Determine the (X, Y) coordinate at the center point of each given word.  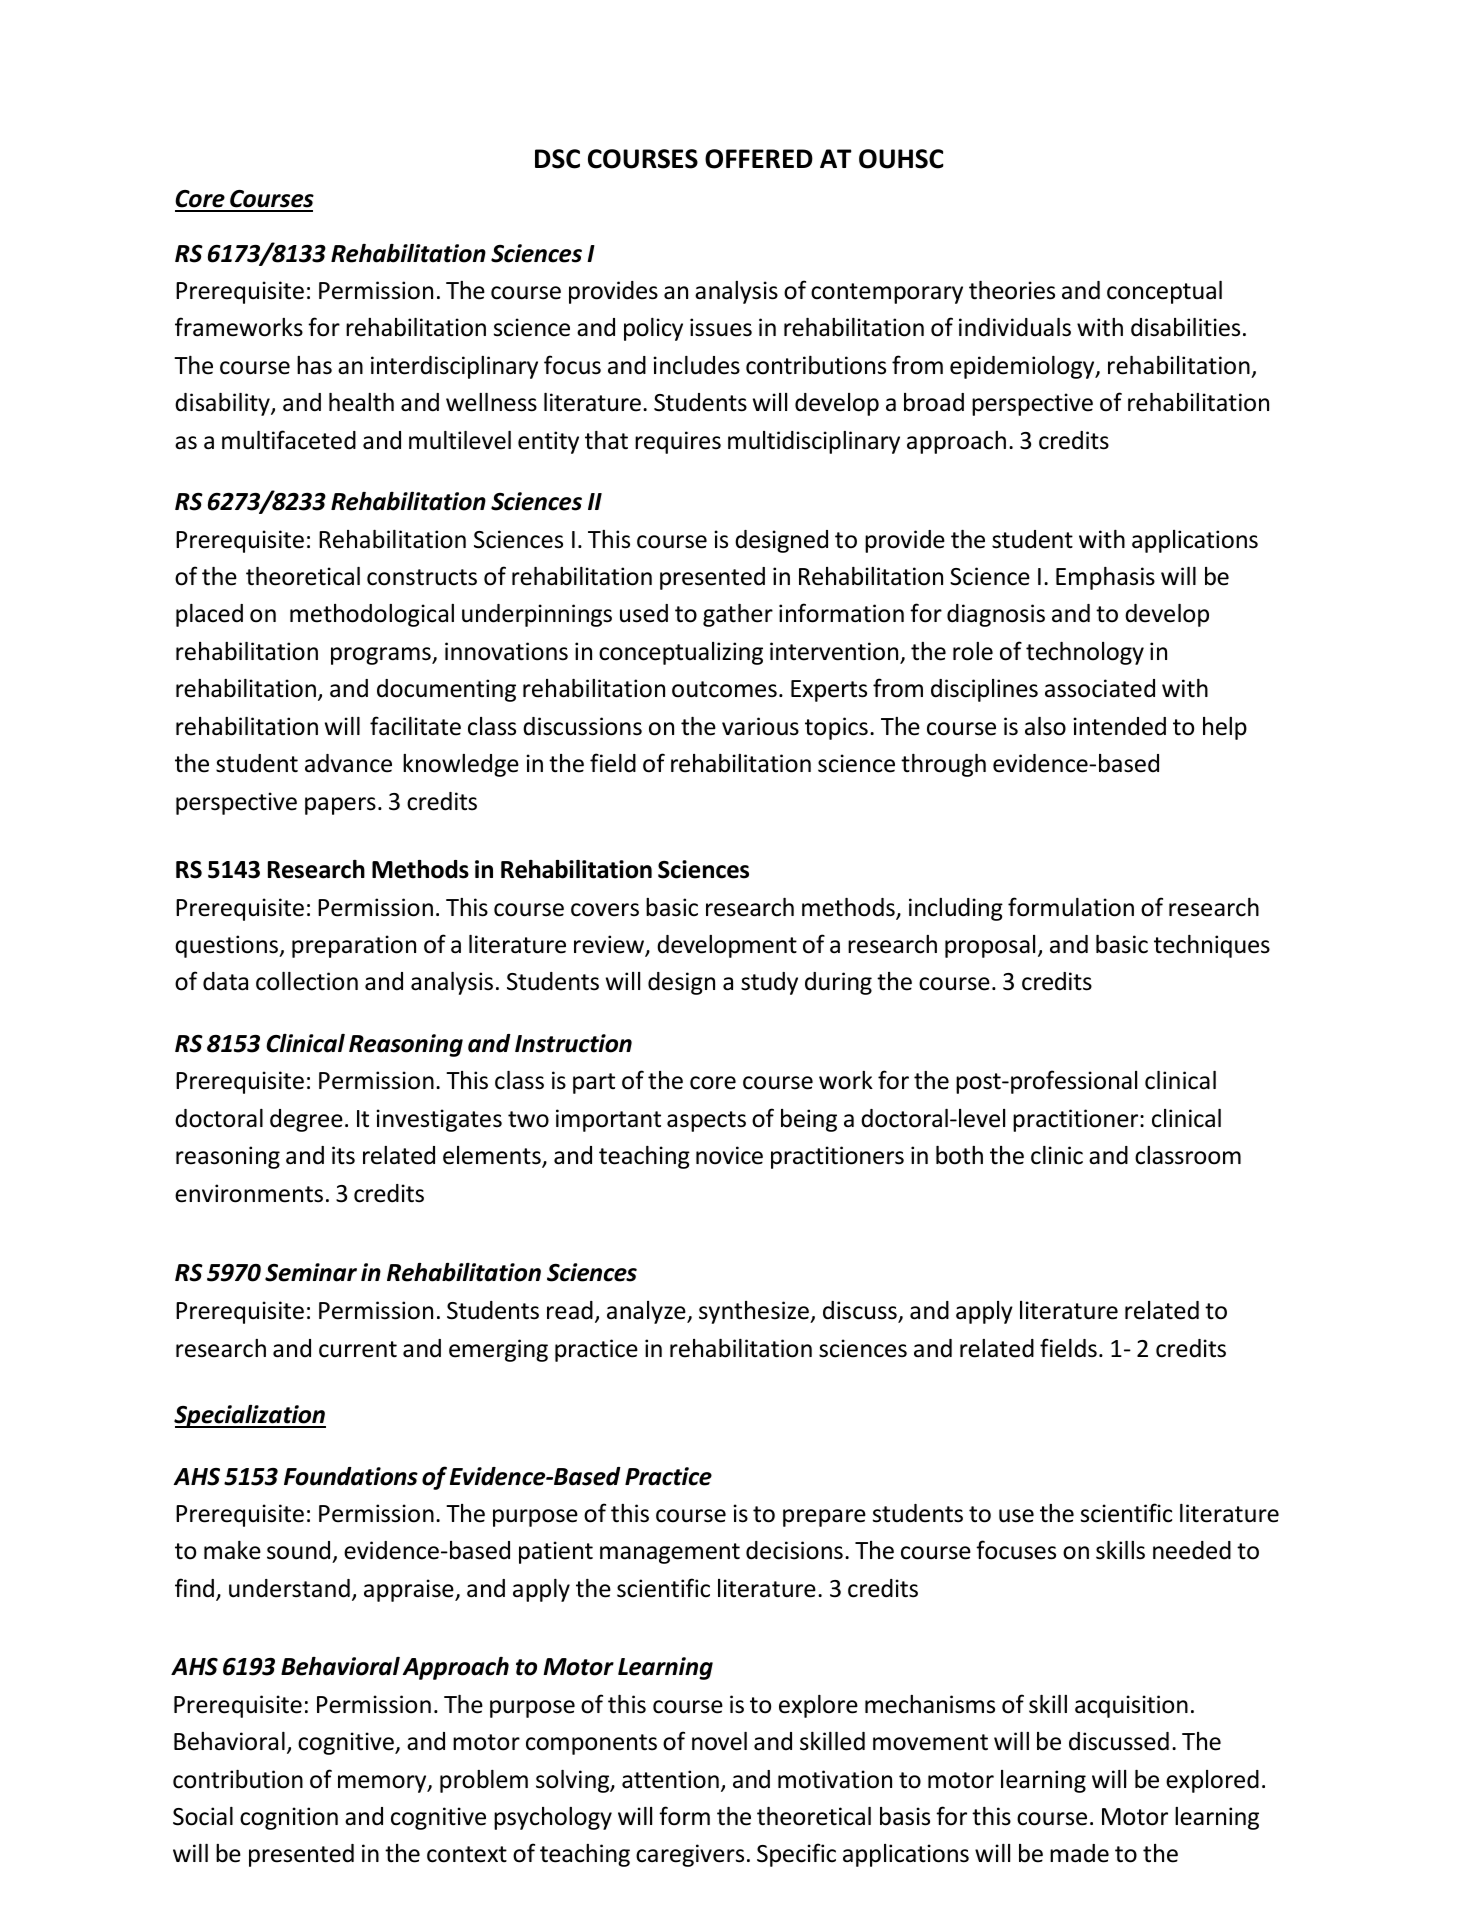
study (769, 983)
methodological (372, 615)
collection (307, 981)
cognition (289, 1818)
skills (1120, 1550)
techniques (1212, 946)
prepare (824, 1518)
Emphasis (1105, 578)
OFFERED (759, 159)
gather (738, 615)
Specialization (250, 1416)
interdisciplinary (454, 367)
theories (1012, 290)
